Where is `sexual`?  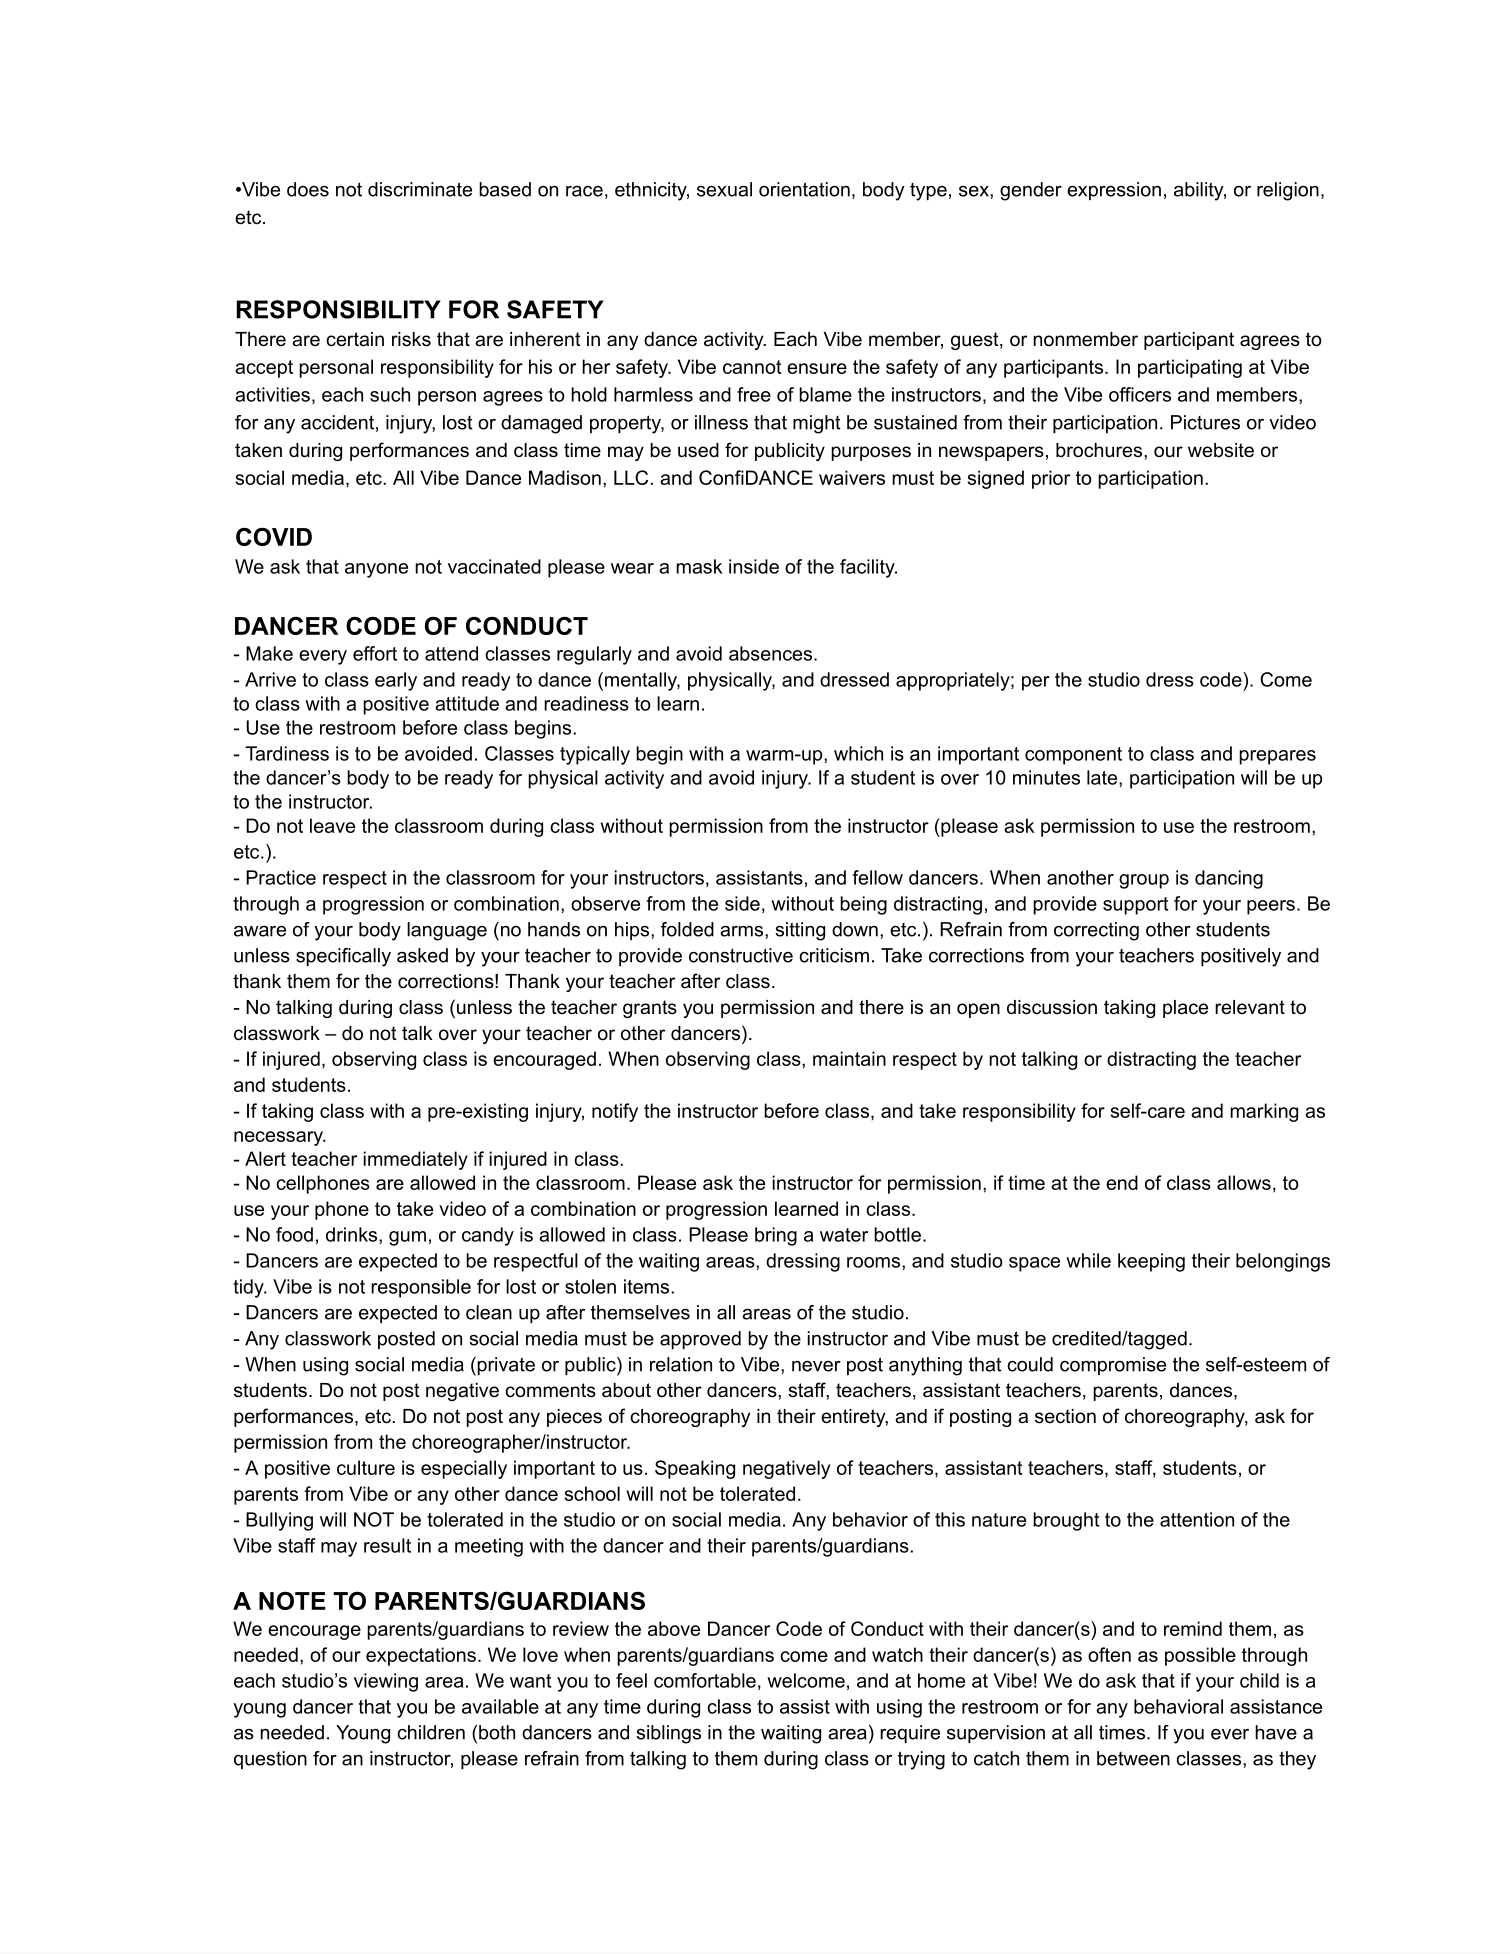
sexual is located at coordinates (724, 189).
